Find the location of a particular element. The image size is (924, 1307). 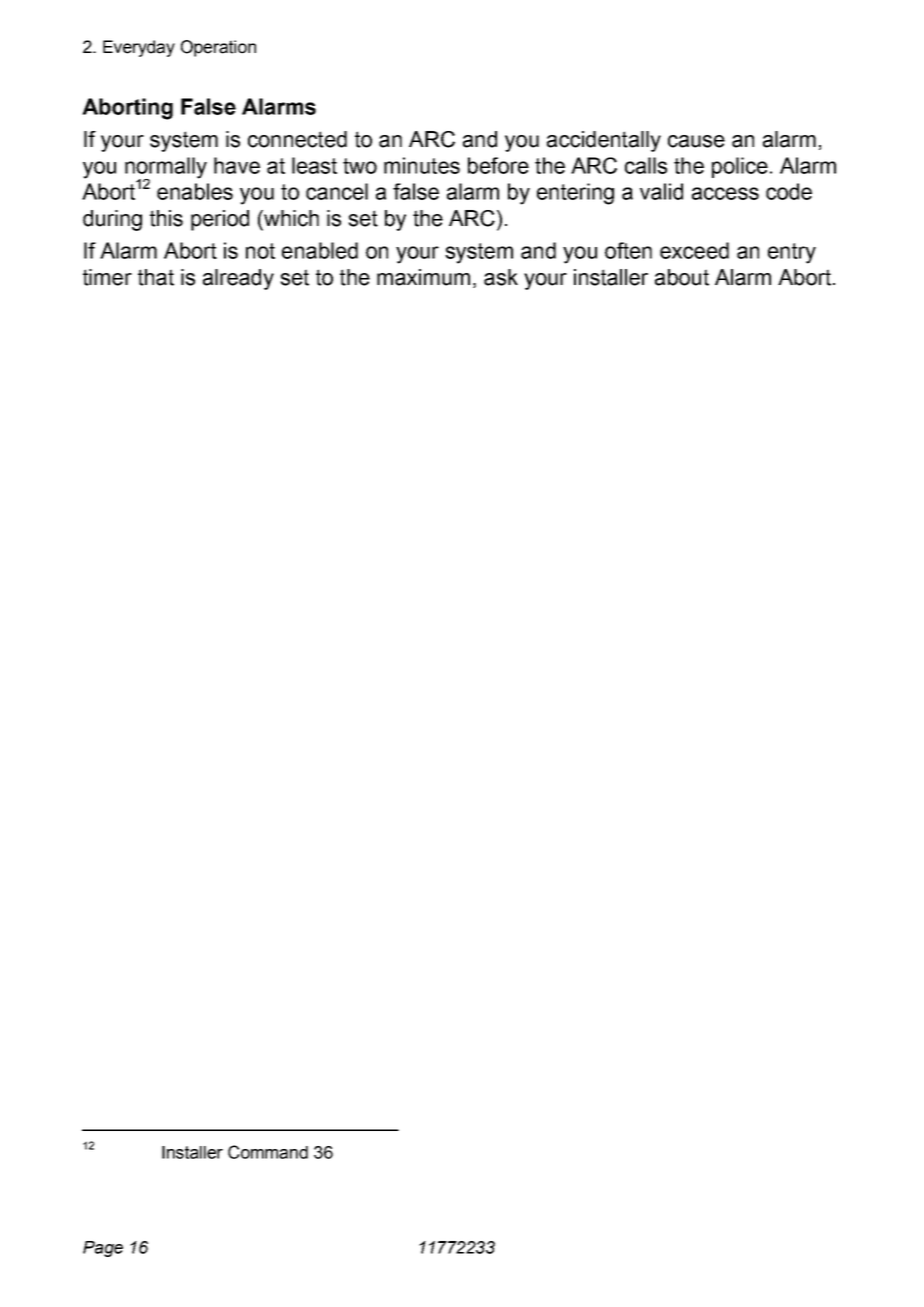

entry is located at coordinates (792, 253).
